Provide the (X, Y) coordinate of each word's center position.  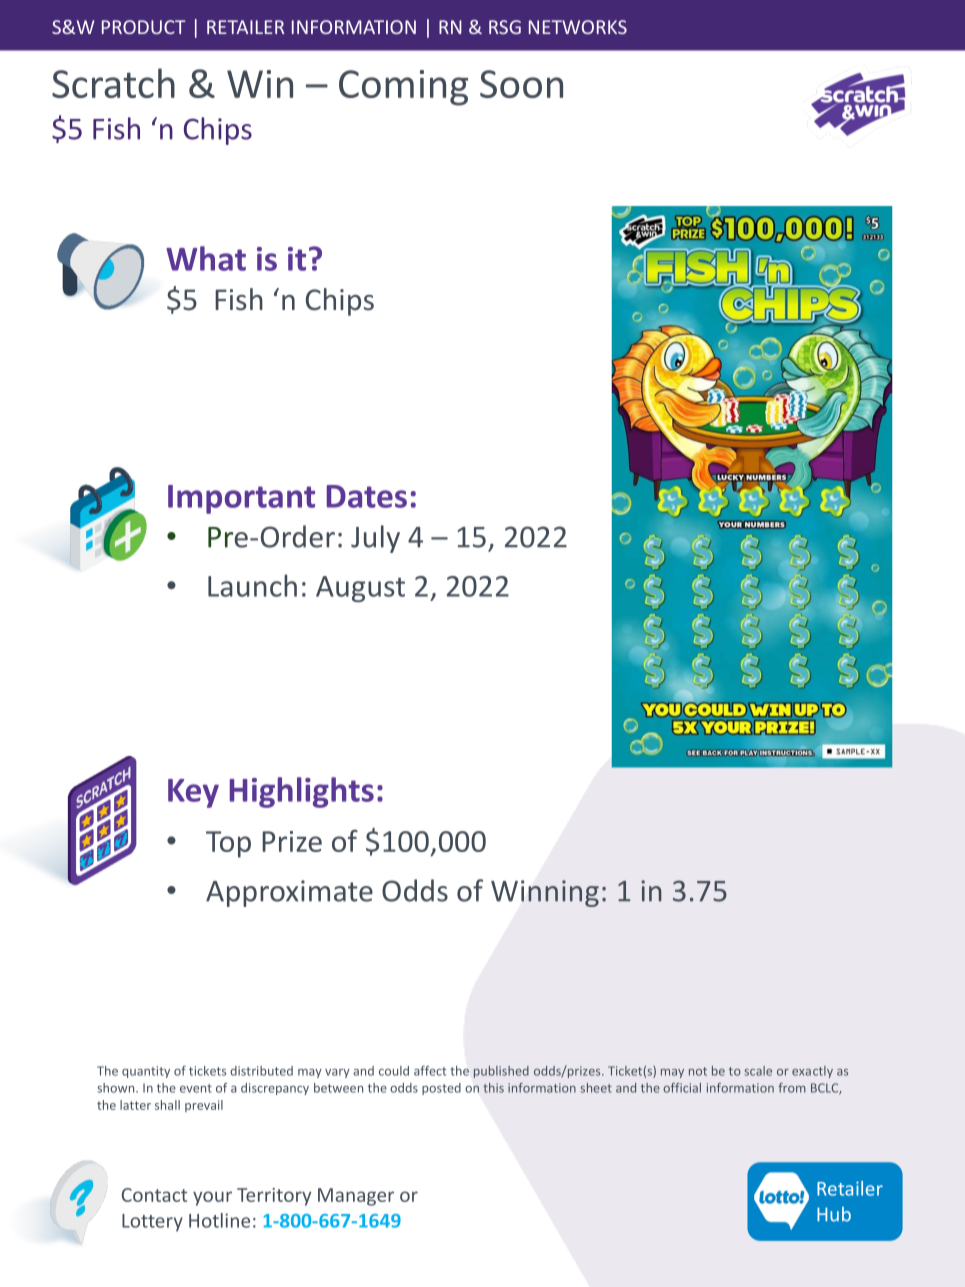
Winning (545, 893)
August (360, 589)
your (212, 1198)
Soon (521, 84)
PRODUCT (143, 27)
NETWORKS (578, 27)
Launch (252, 585)
